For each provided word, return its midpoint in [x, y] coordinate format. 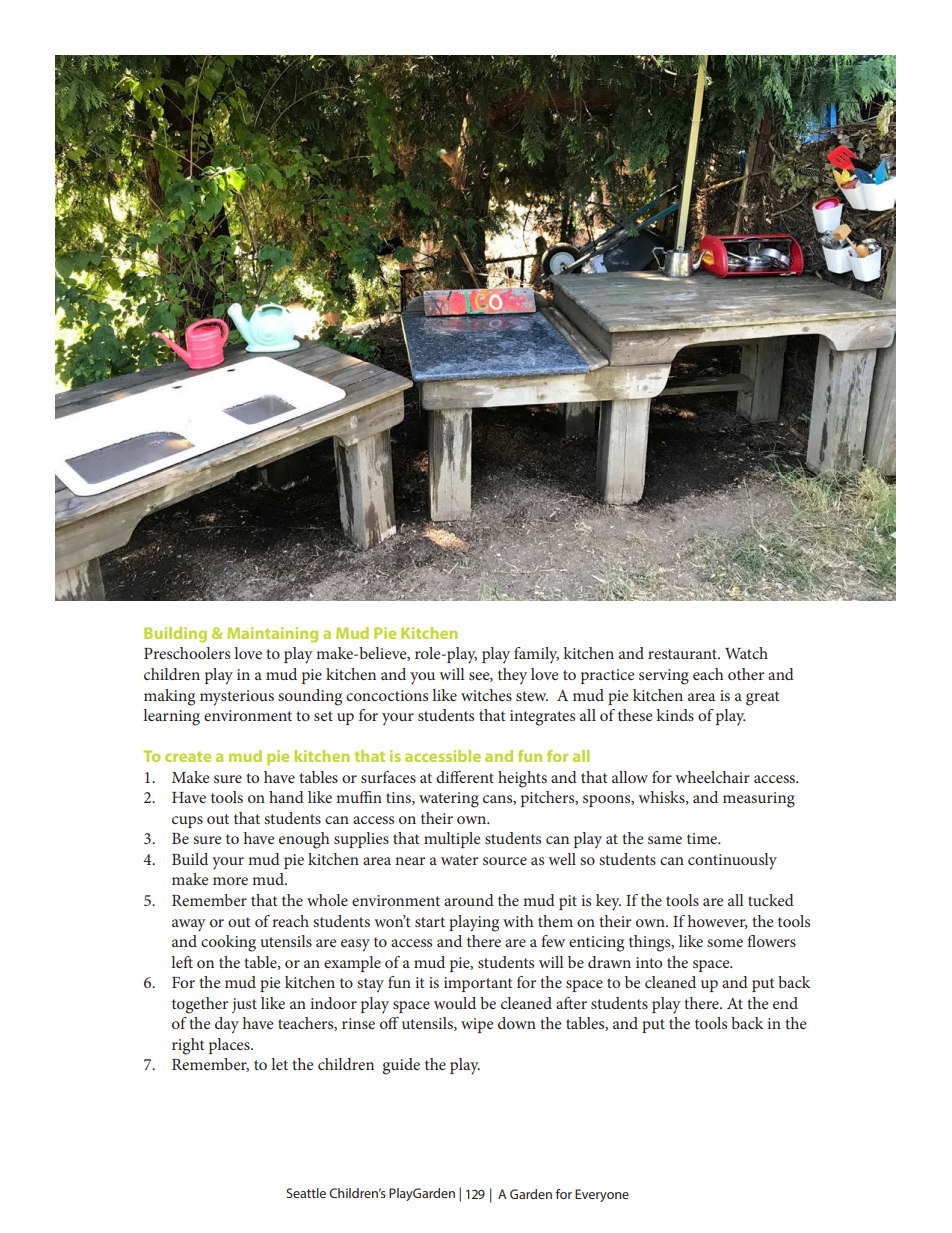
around [469, 900]
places [230, 1046]
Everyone [602, 1195]
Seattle [306, 1193]
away [189, 925]
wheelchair [712, 777]
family [536, 655]
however [718, 922]
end [785, 1003]
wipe [477, 1025]
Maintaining [272, 635]
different [465, 777]
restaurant [683, 654]
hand [286, 797]
